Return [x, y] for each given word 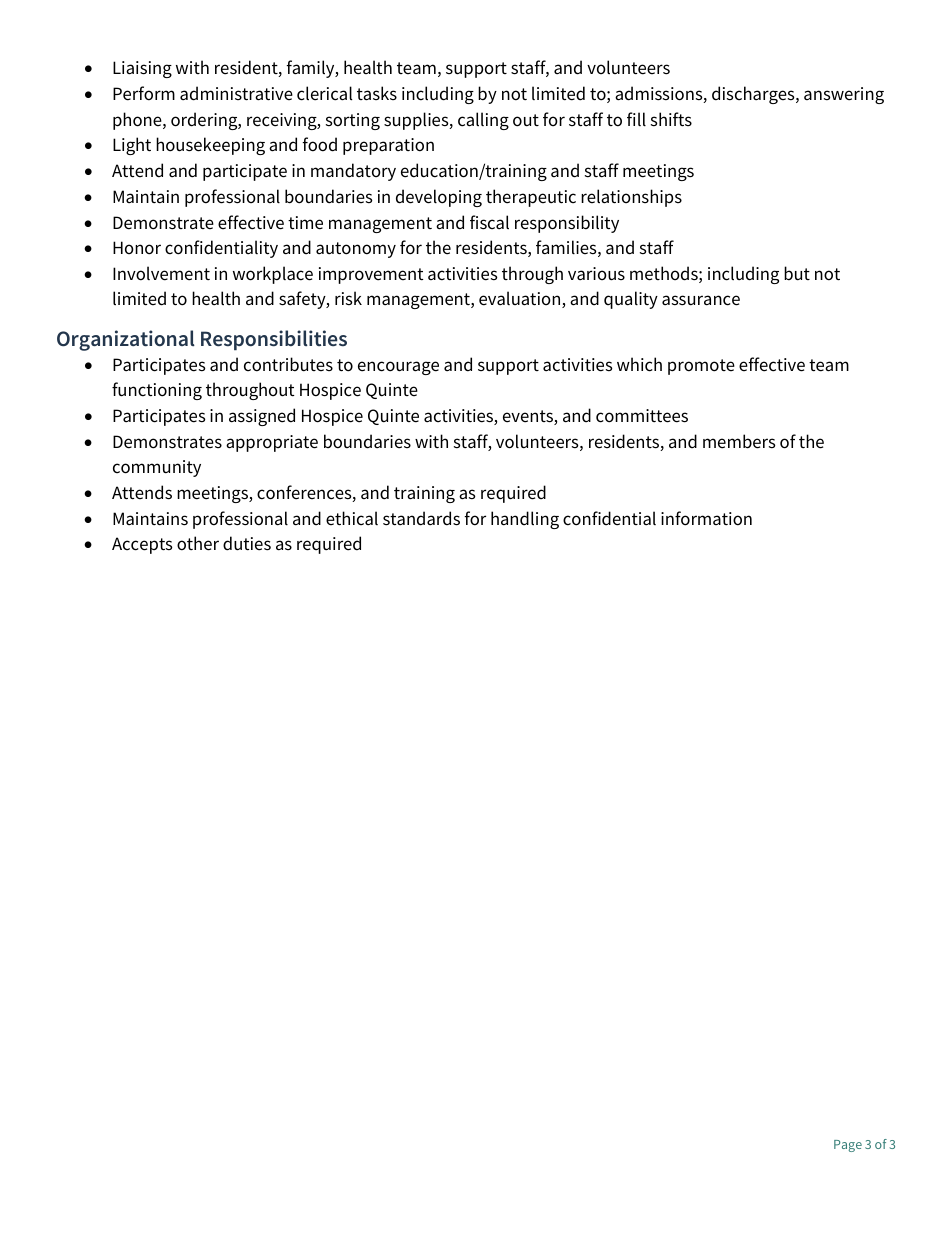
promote [701, 367]
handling [525, 520]
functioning [157, 391]
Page [848, 1146]
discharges [754, 95]
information [706, 518]
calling [483, 121]
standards [421, 518]
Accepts [142, 545]
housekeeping [210, 146]
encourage [398, 368]
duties [247, 543]
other [198, 543]
